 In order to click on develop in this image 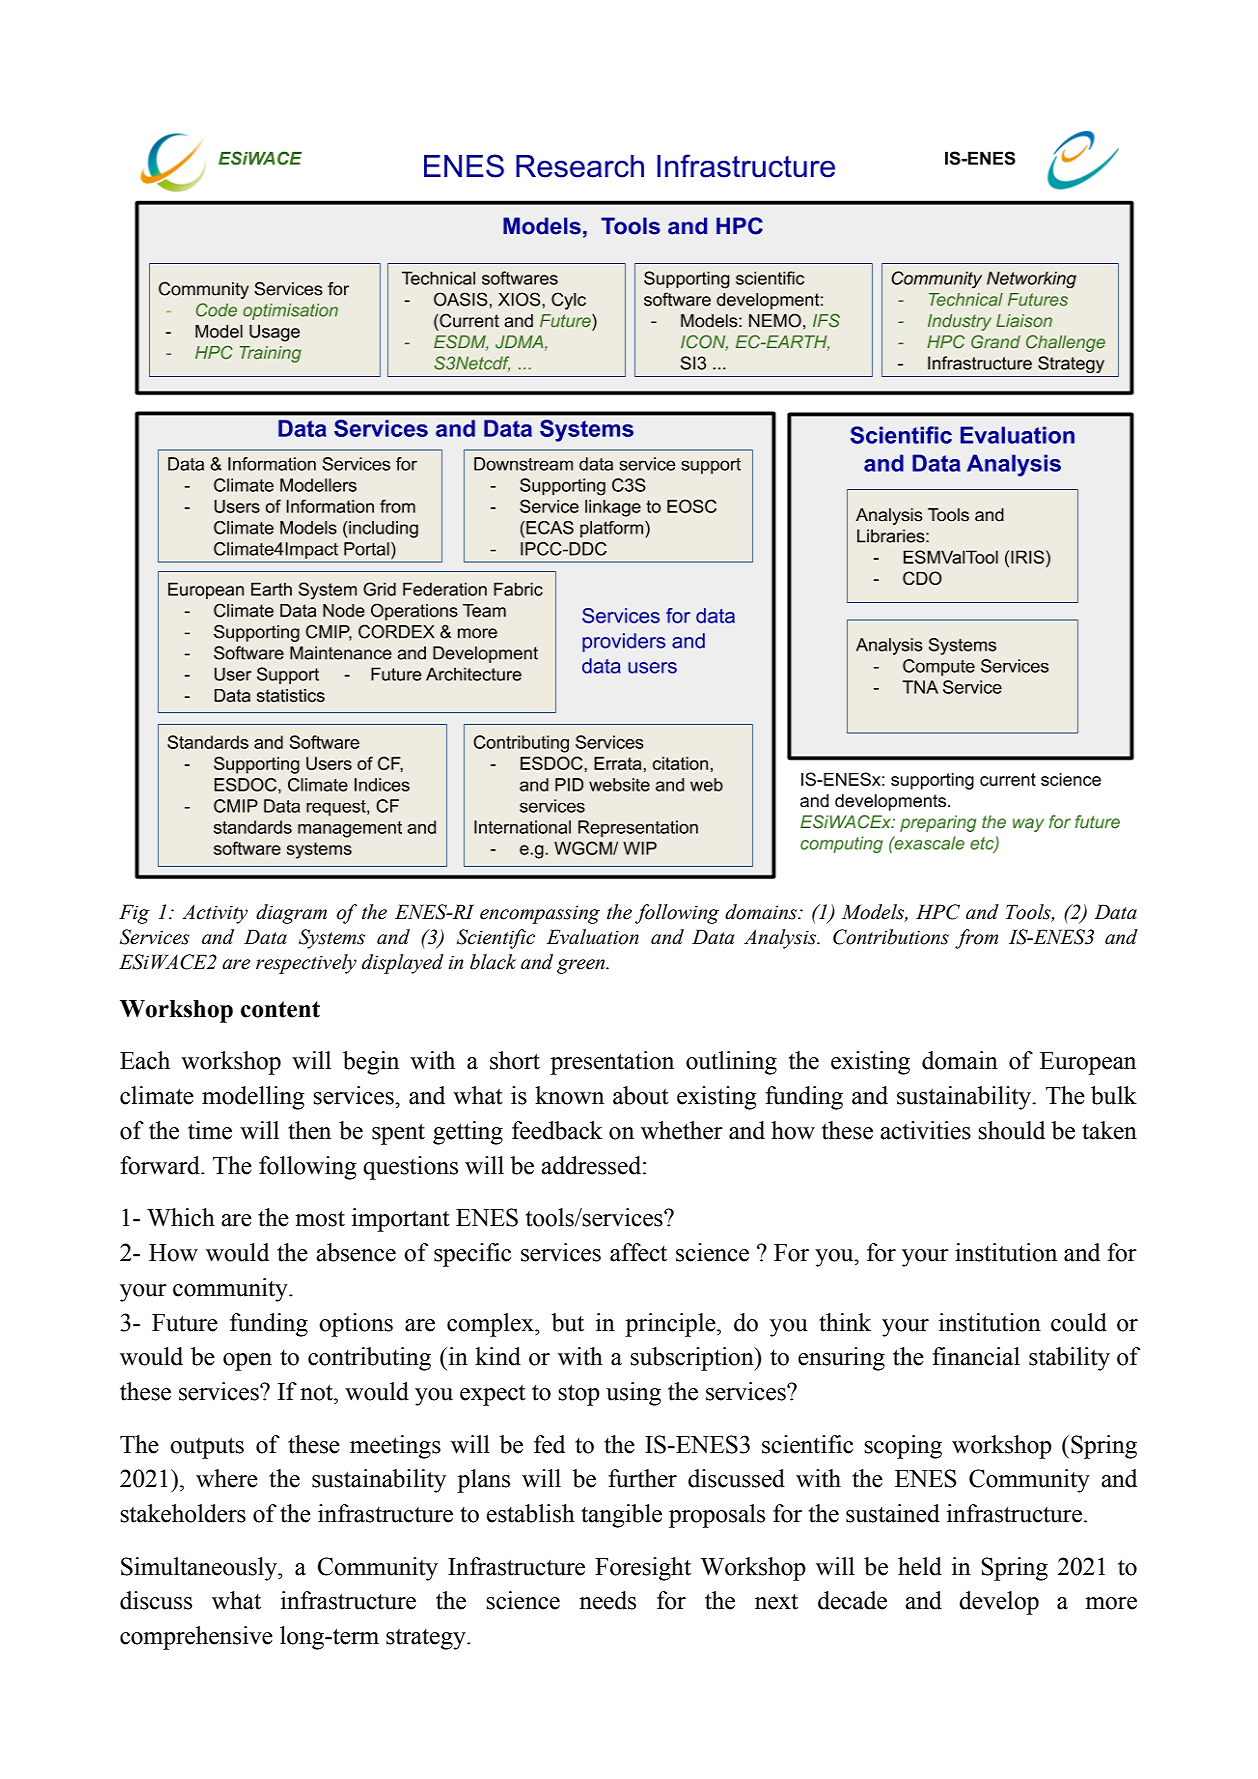, I will do `click(999, 1603)`.
